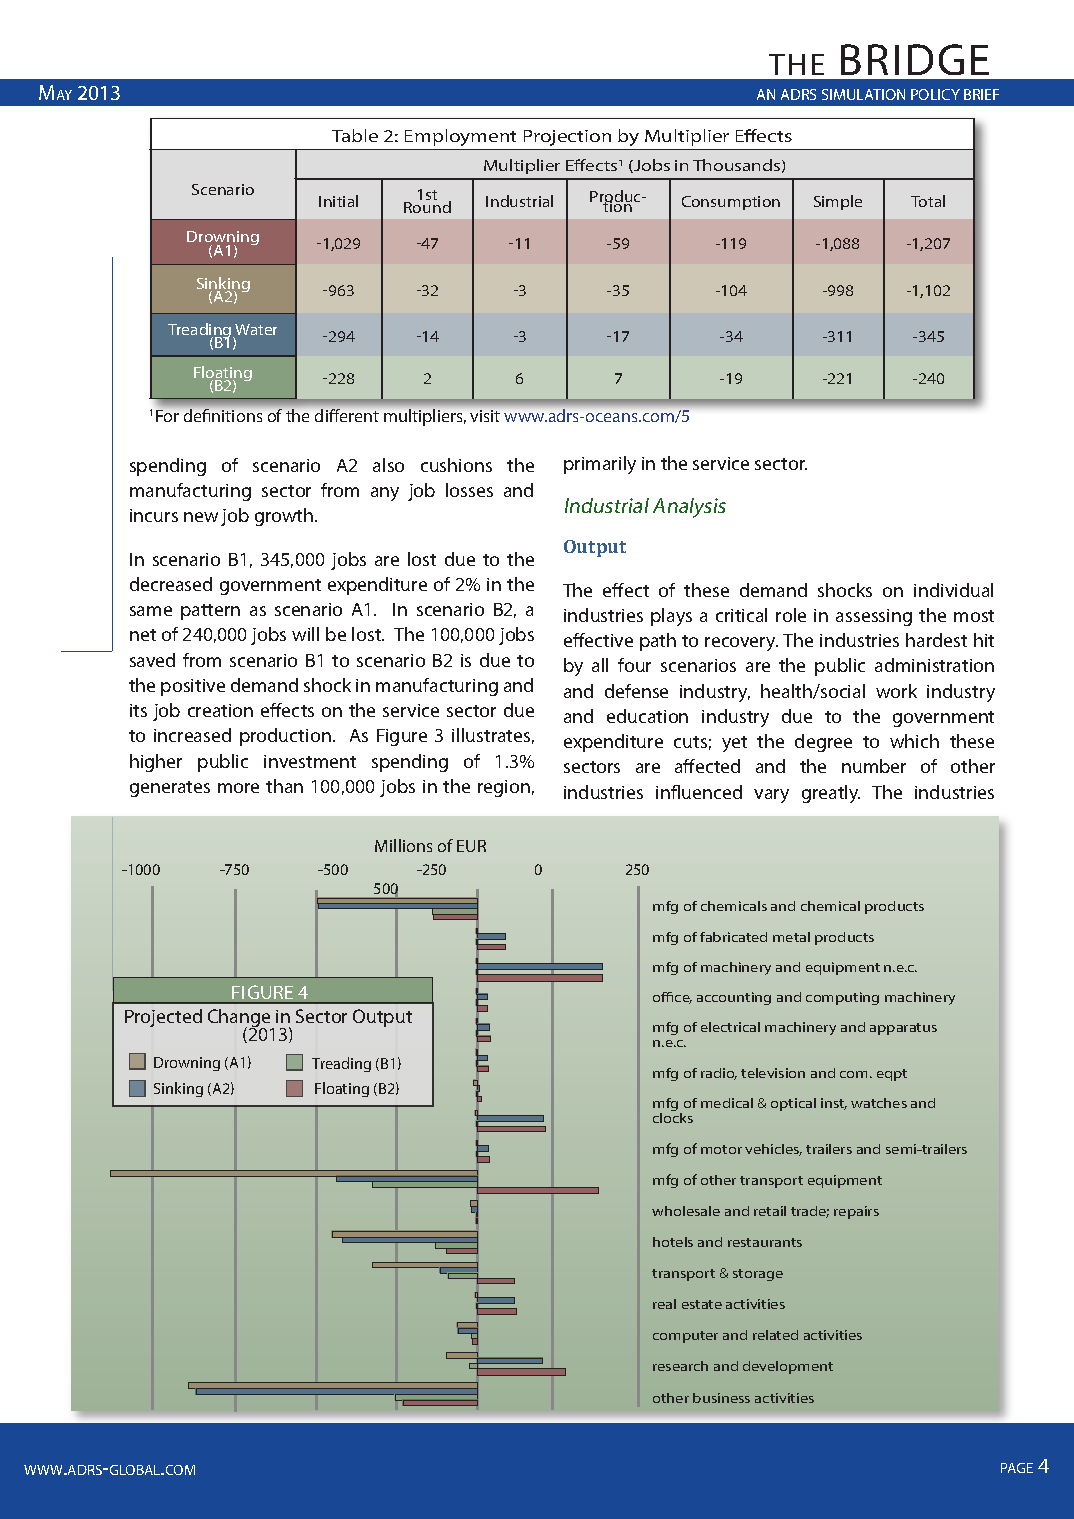 The height and width of the image is (1519, 1074). I want to click on Employment, so click(460, 137).
